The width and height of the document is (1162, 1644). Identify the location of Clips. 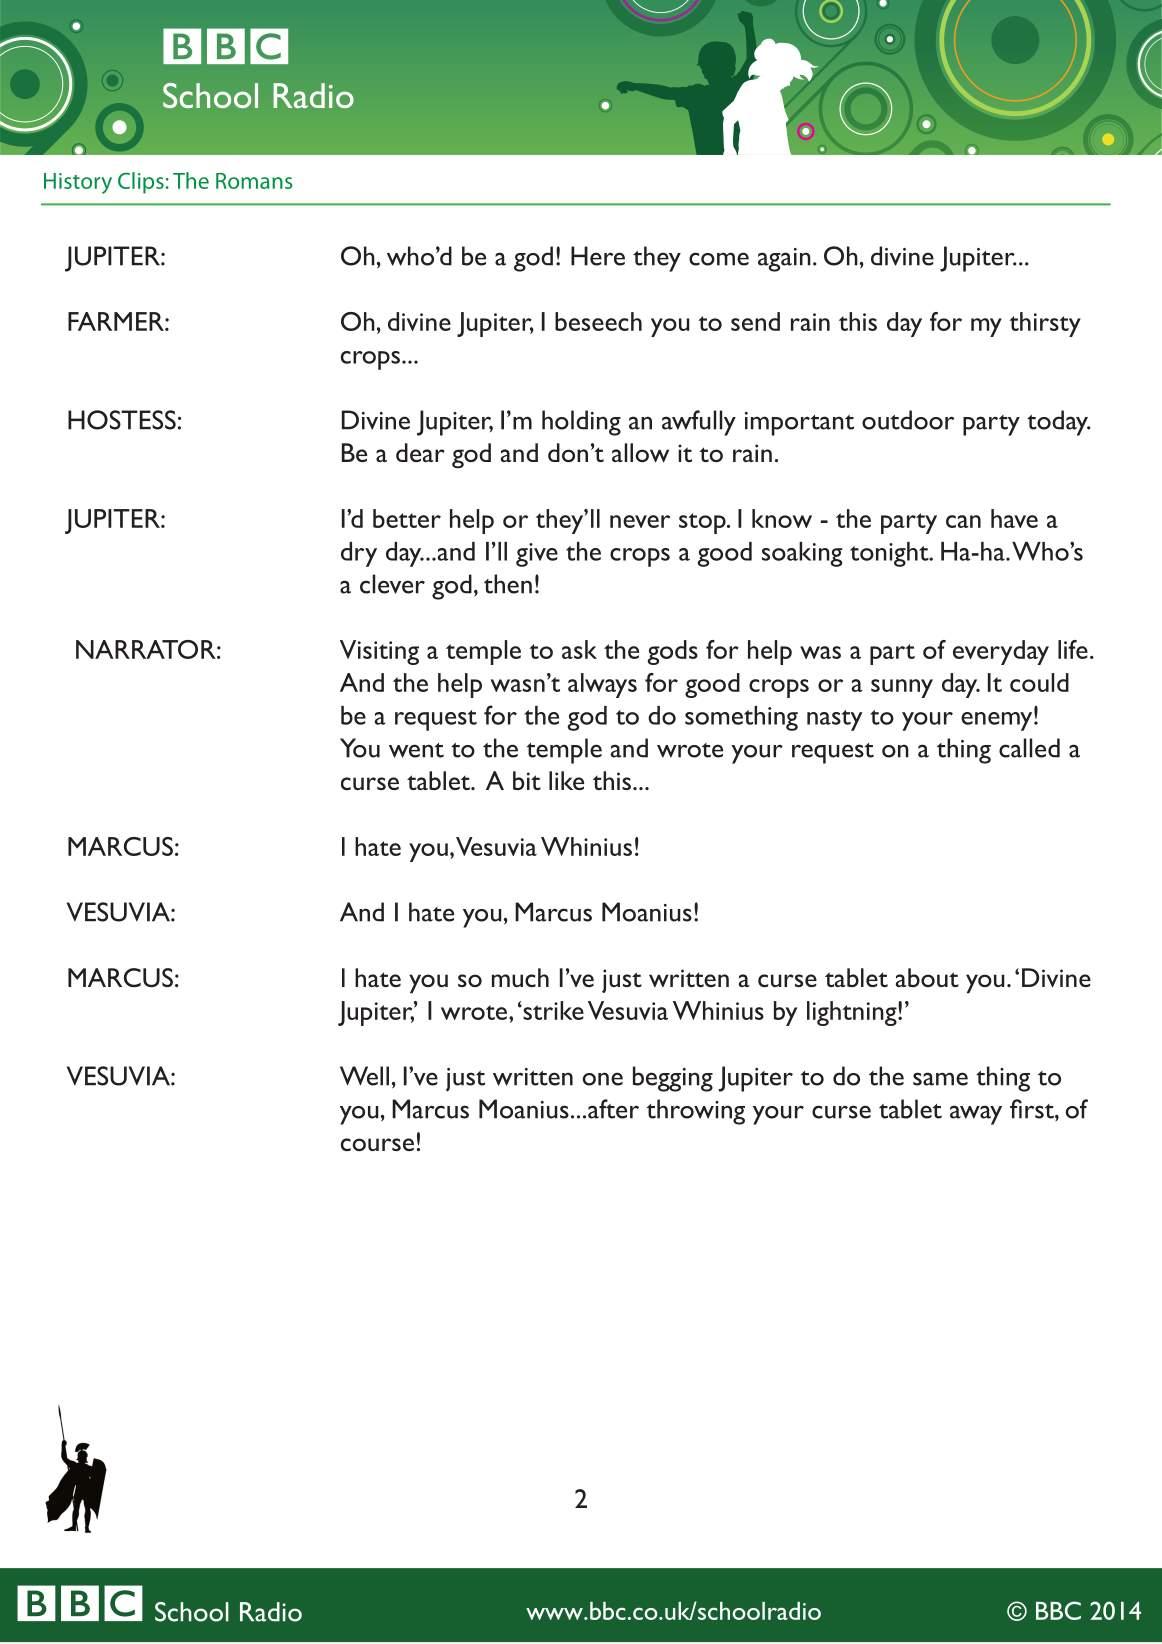
(141, 183).
